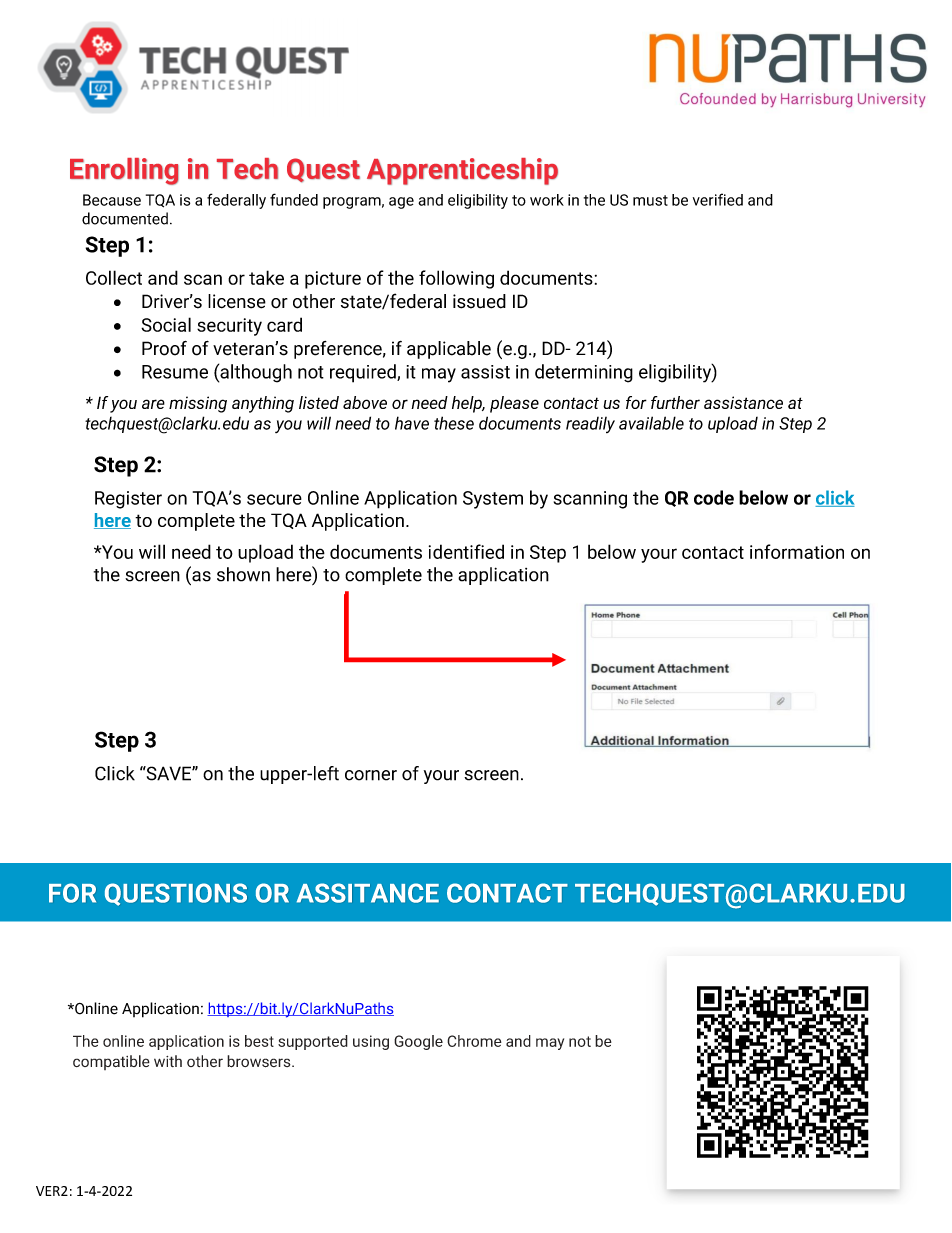 The width and height of the screenshot is (952, 1233). I want to click on documented, so click(125, 218).
